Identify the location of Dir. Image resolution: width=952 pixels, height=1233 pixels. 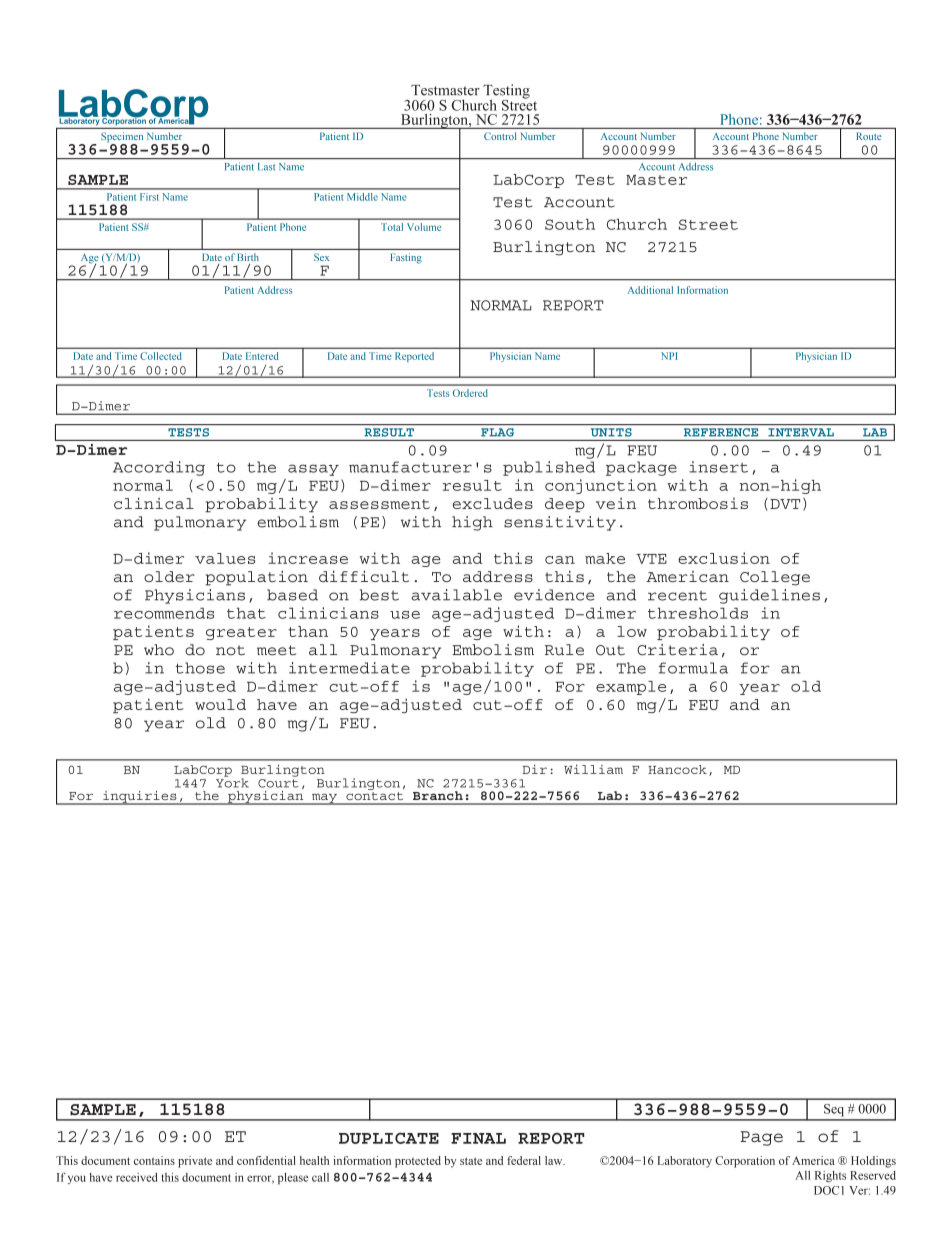
(534, 769).
